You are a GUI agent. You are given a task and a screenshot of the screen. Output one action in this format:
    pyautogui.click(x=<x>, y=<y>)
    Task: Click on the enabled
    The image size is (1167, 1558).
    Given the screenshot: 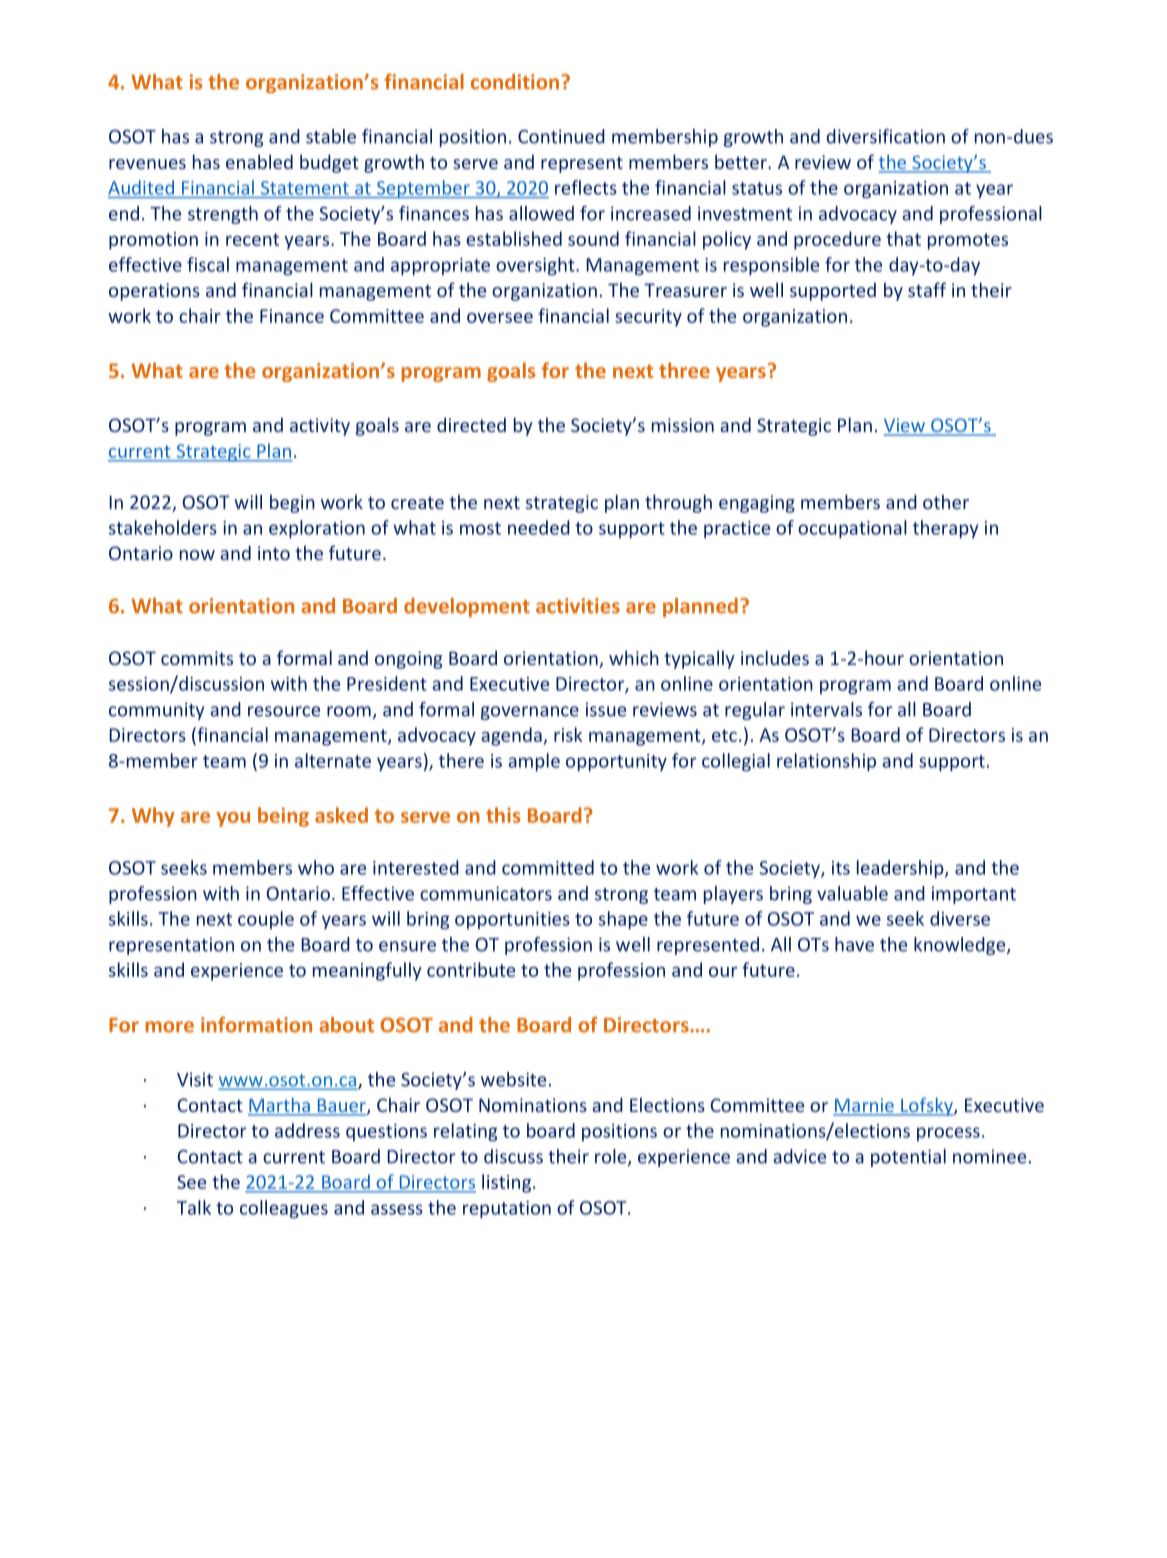 What is the action you would take?
    pyautogui.click(x=259, y=161)
